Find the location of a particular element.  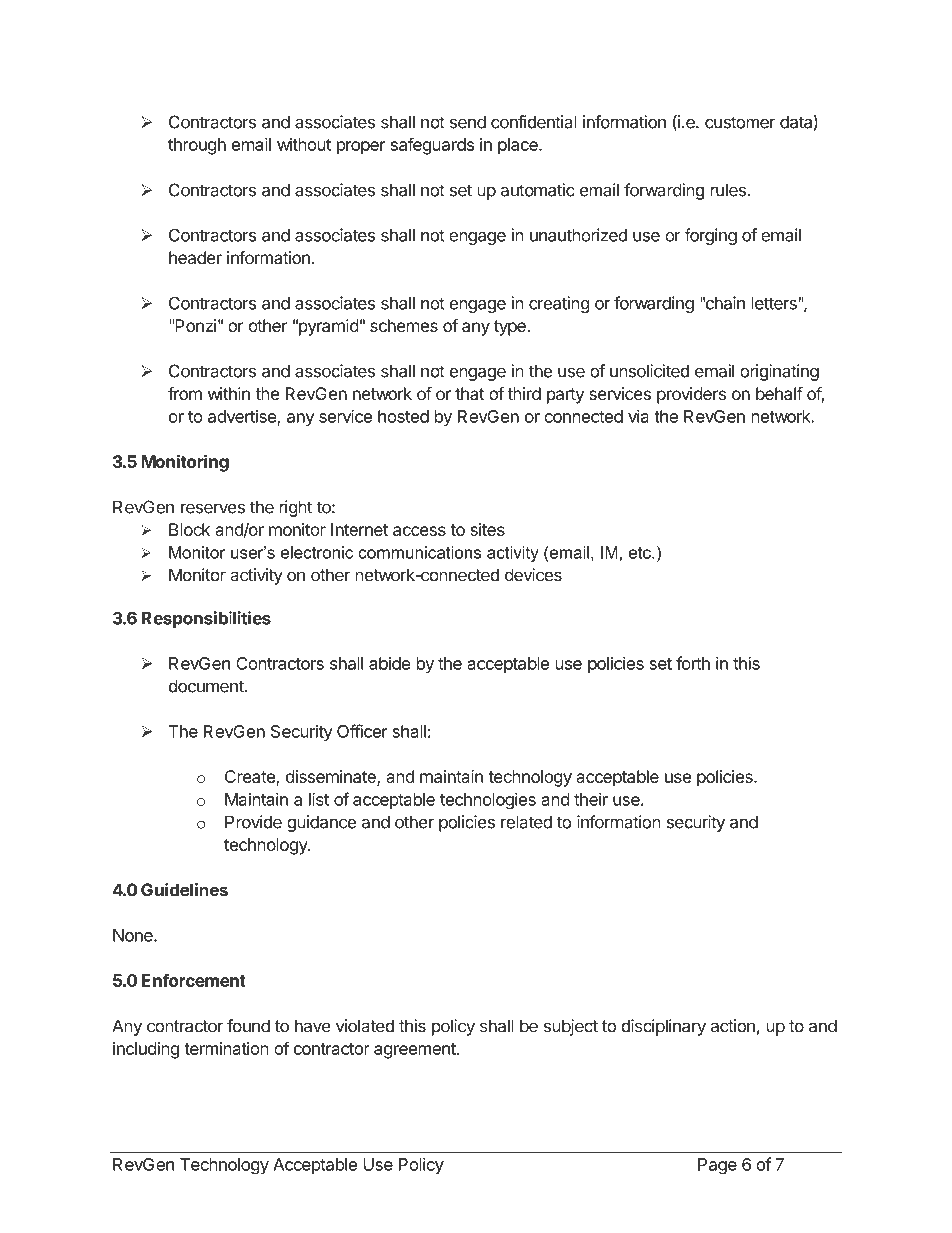

Responsibilities is located at coordinates (206, 619).
